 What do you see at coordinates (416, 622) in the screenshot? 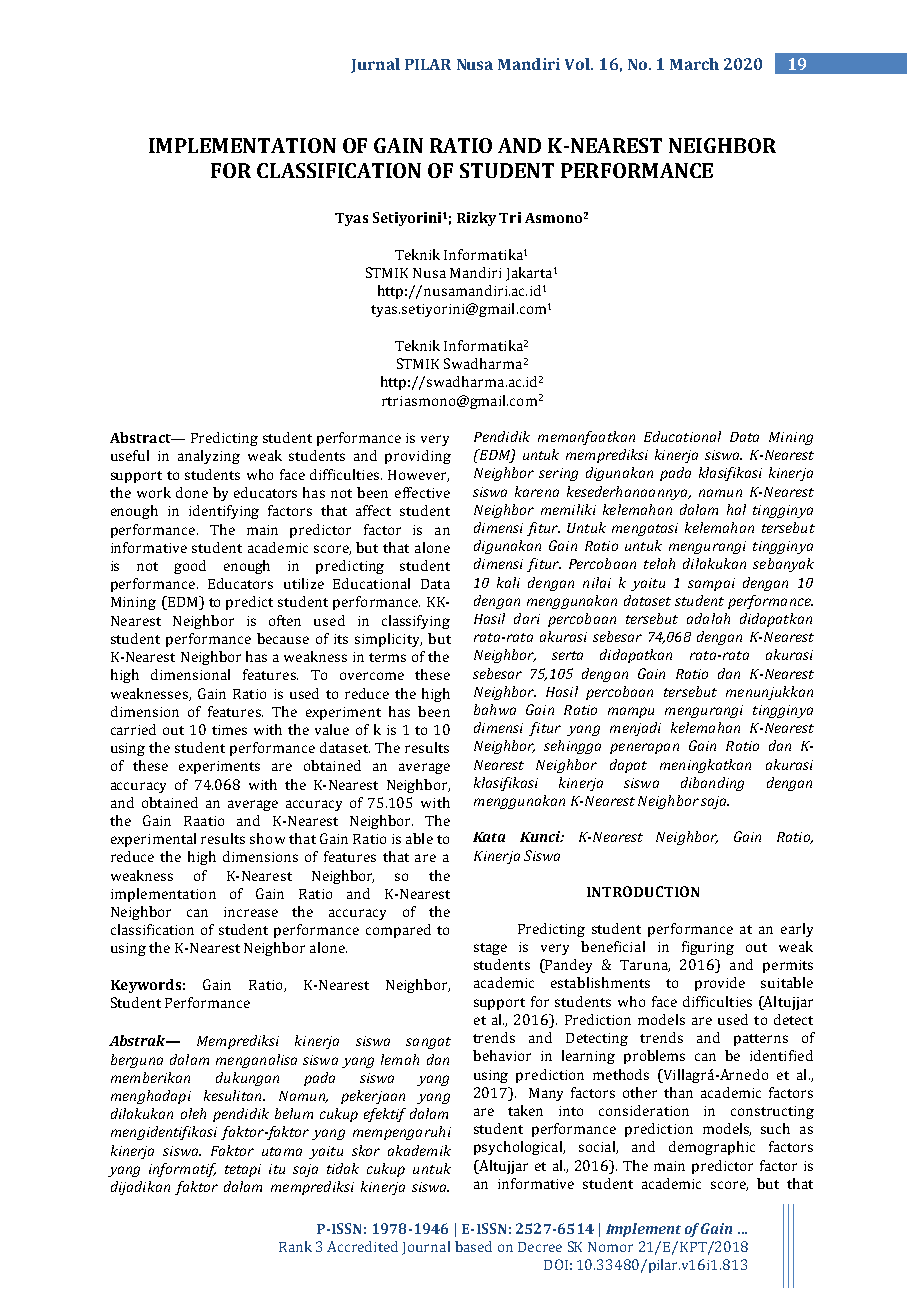
I see `classifying` at bounding box center [416, 622].
